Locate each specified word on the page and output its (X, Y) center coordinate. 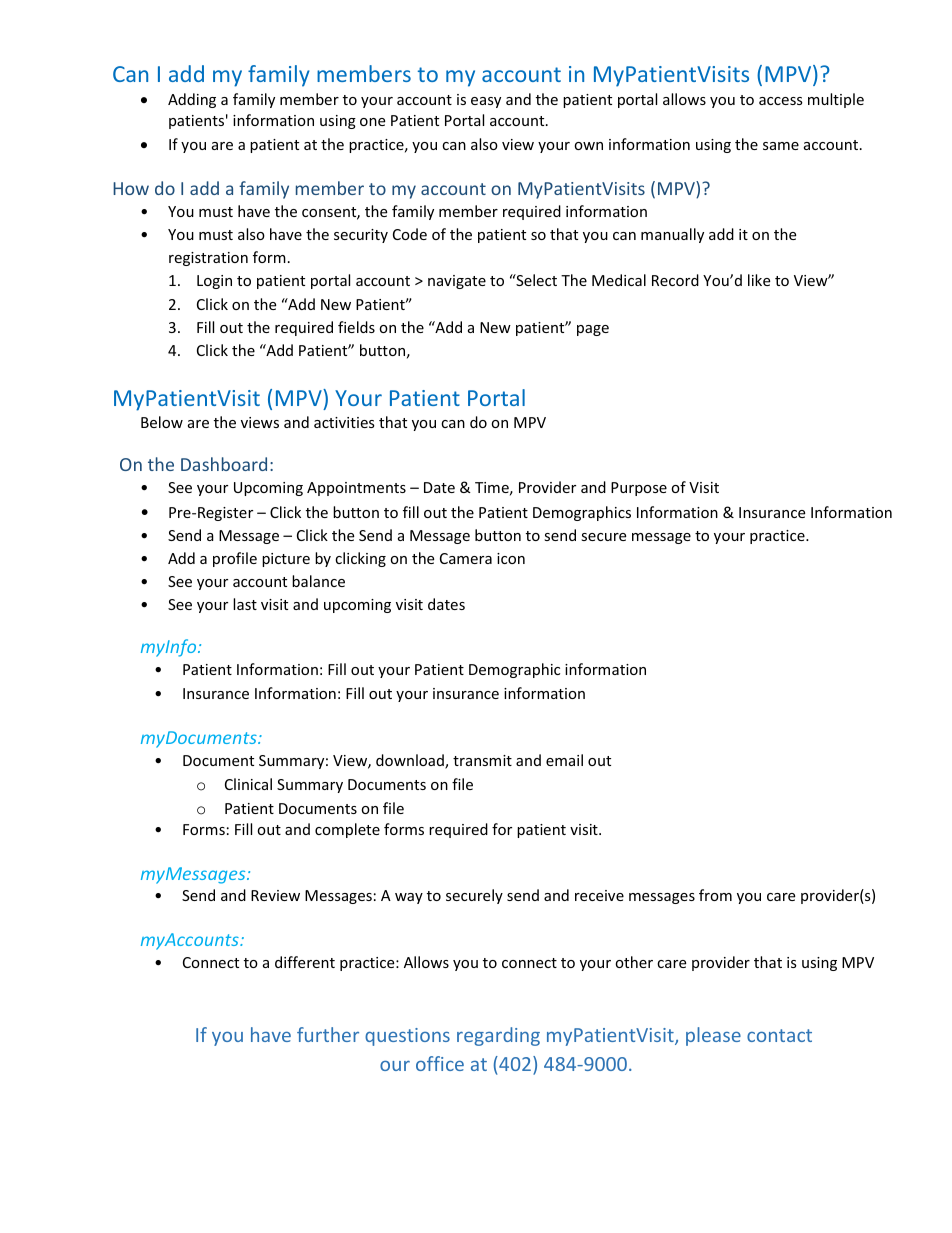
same (781, 146)
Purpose (639, 489)
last (245, 604)
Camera (466, 558)
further (328, 1034)
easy (486, 102)
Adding (192, 100)
